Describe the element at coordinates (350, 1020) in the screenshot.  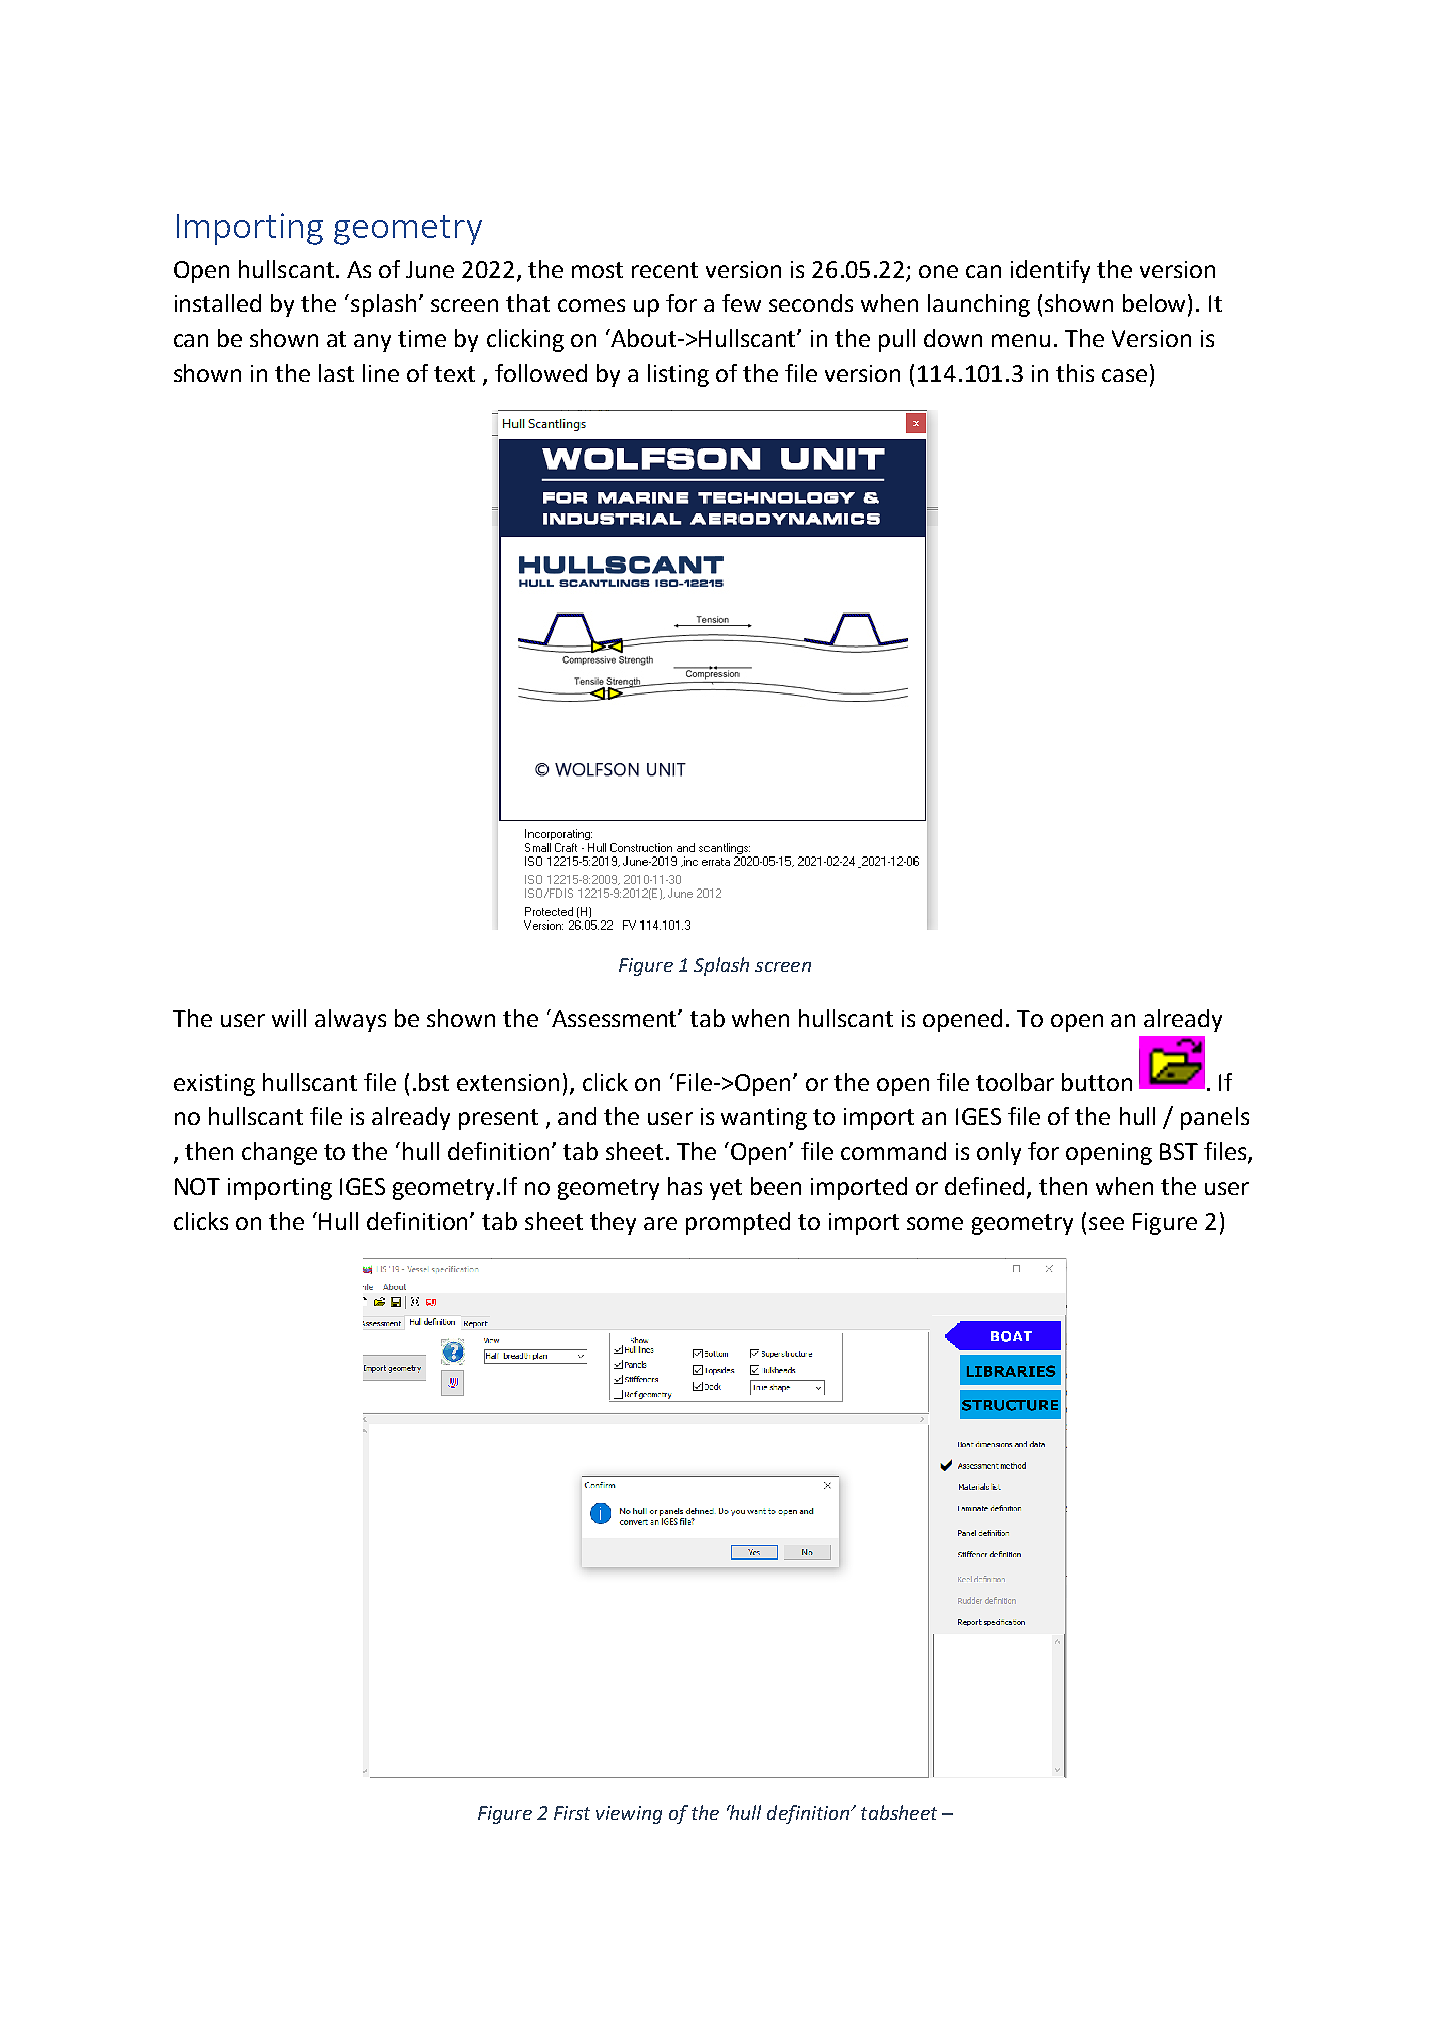
I see `always` at that location.
